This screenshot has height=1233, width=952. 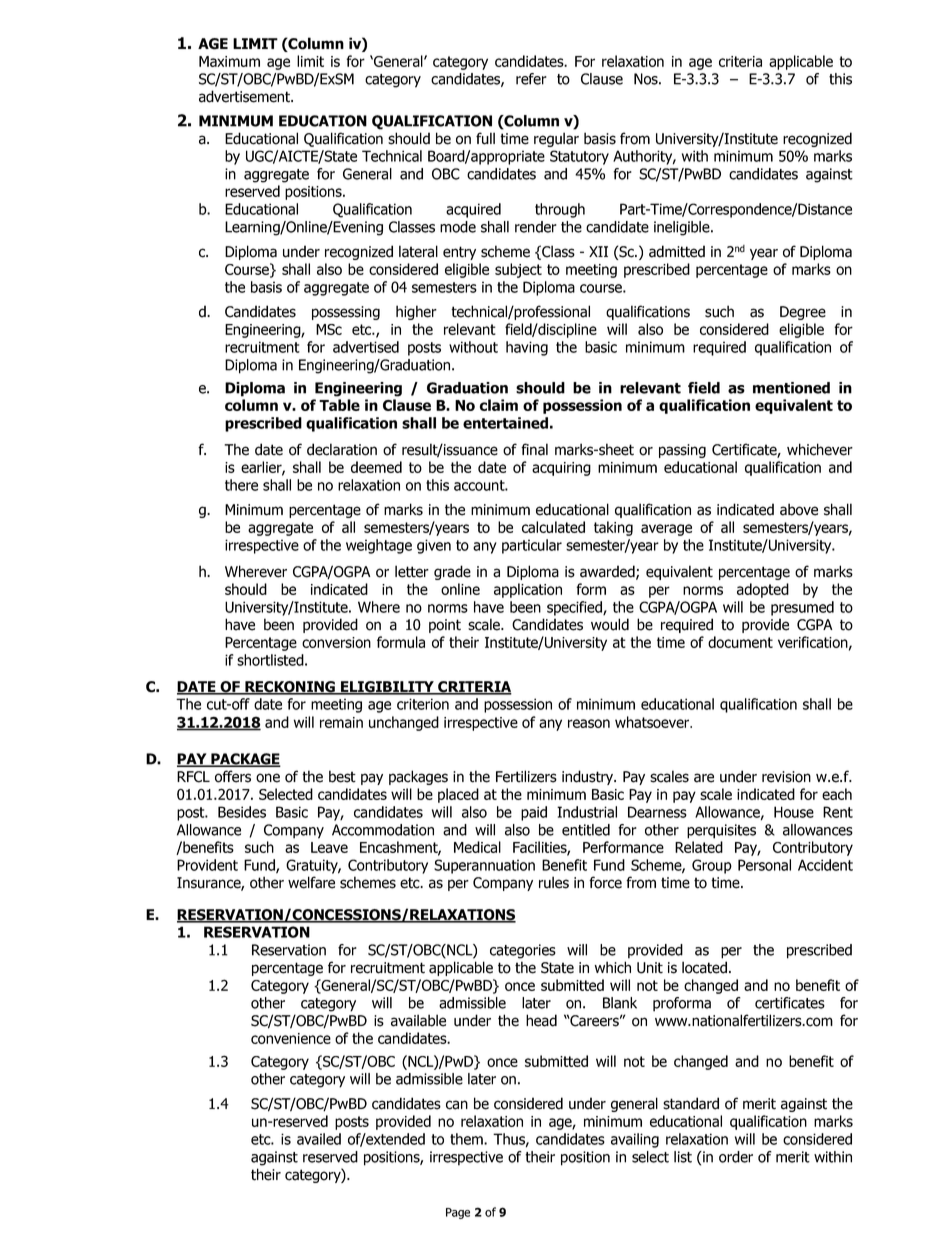 What do you see at coordinates (531, 79) in the screenshot?
I see `refer` at bounding box center [531, 79].
